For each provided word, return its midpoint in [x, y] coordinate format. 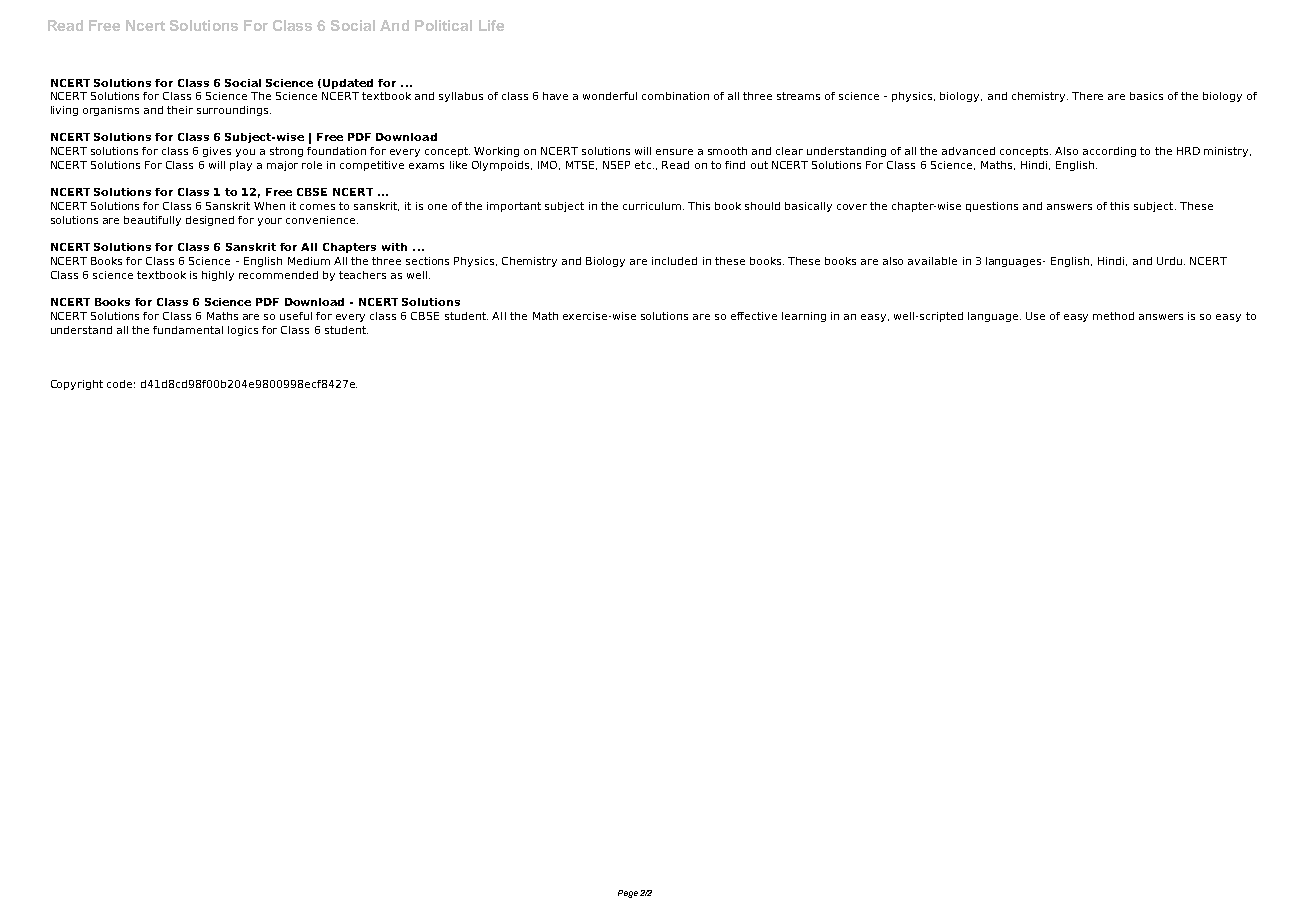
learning [804, 317]
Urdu [1169, 261]
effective [754, 316]
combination [675, 96]
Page [628, 894]
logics [243, 331]
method [1113, 316]
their [180, 110]
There [1087, 96]
